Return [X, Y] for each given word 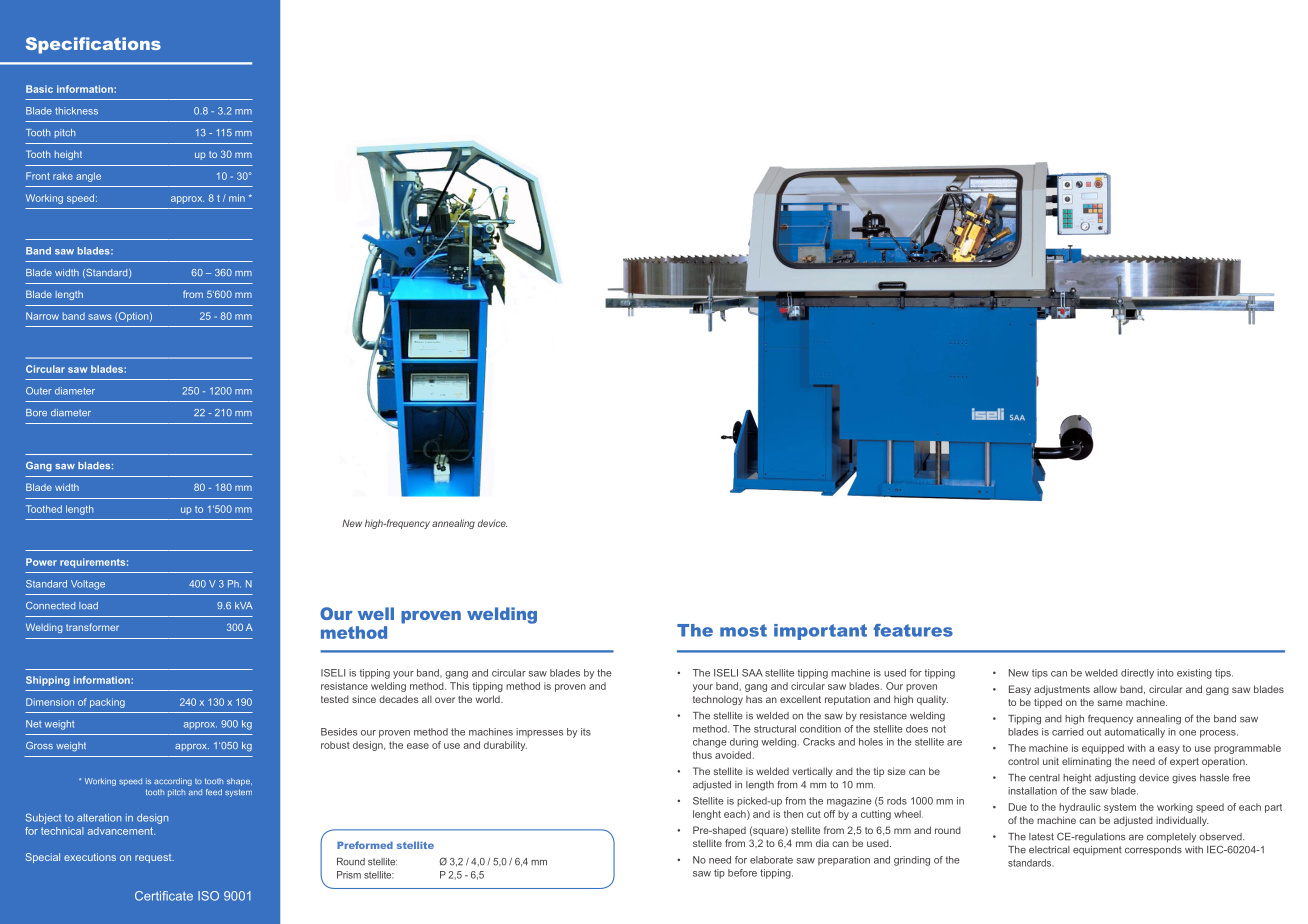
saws [100, 317]
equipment [1097, 851]
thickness [76, 111]
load [88, 605]
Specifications [93, 45]
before [742, 873]
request [154, 858]
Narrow [42, 316]
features [913, 630]
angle [88, 177]
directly [1137, 674]
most [743, 630]
